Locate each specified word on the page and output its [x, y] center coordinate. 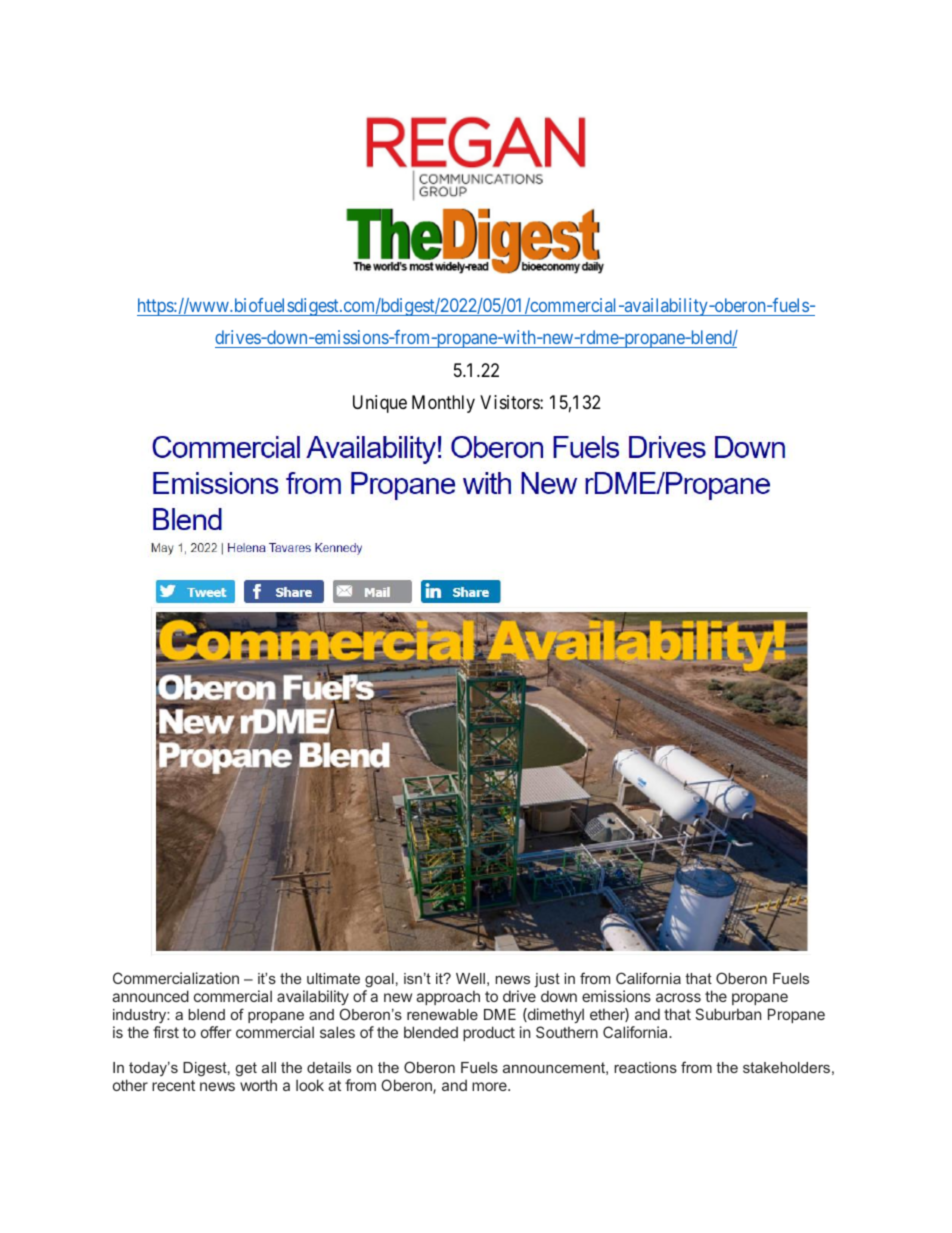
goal [379, 980]
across [678, 997]
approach [448, 997]
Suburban [728, 1014]
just [547, 980]
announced [150, 996]
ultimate [333, 978]
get [246, 1069]
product [489, 1033]
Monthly [443, 404]
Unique [380, 404]
